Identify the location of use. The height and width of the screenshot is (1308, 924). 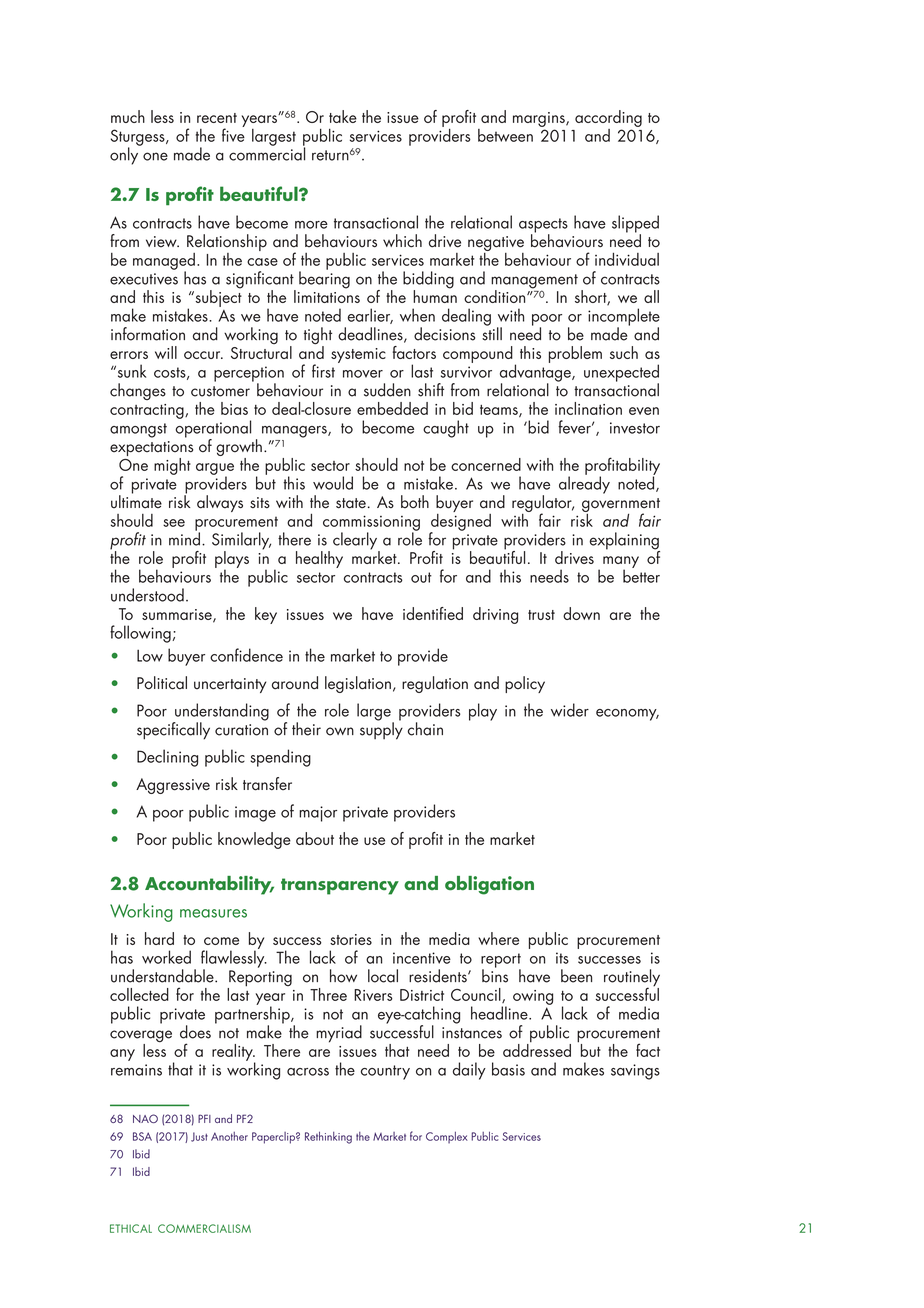
(374, 841).
